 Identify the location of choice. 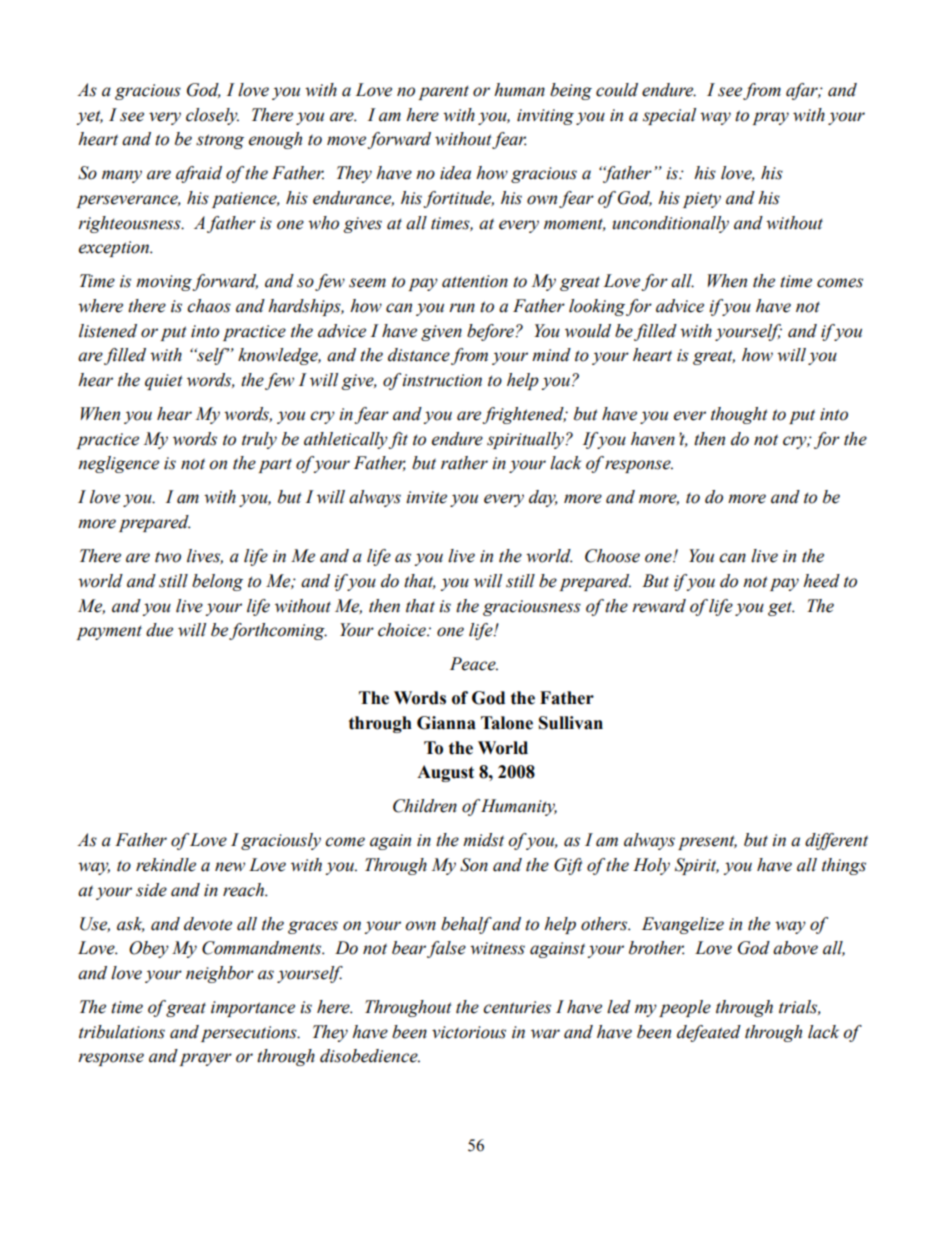
(403, 630).
